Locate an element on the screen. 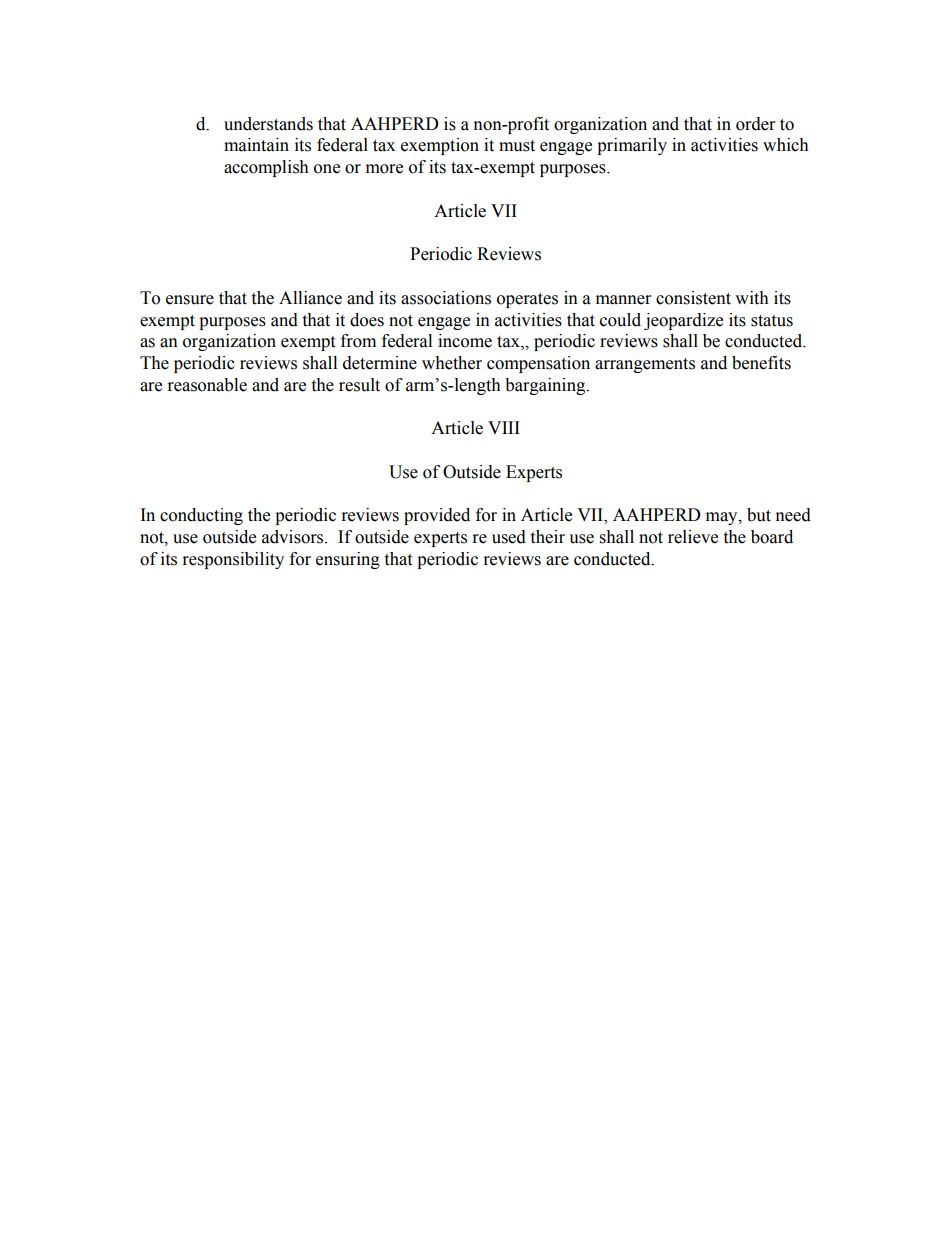 The image size is (952, 1233). Alliance is located at coordinates (310, 298).
